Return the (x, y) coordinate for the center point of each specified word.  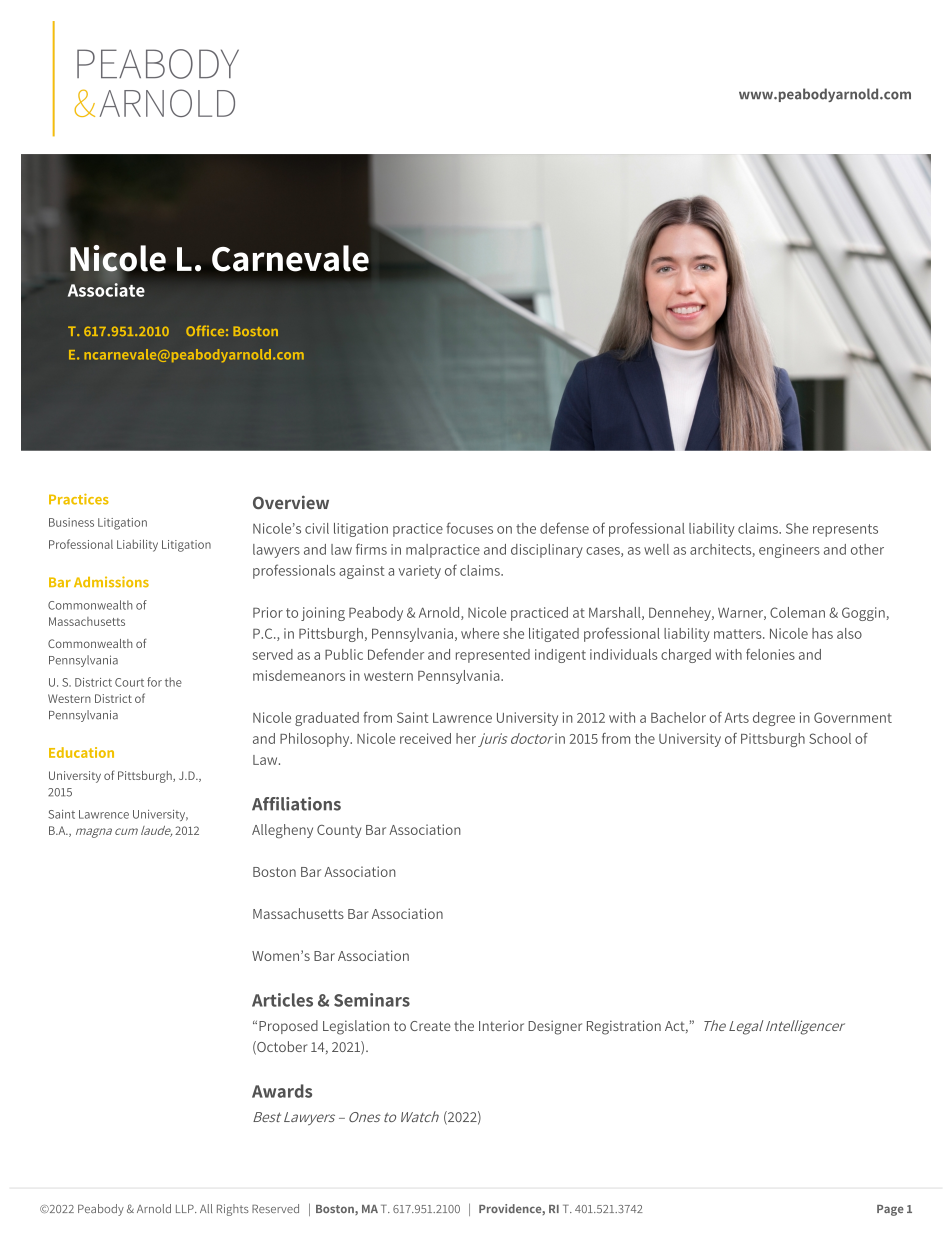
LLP (186, 1209)
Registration (624, 1027)
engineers (789, 551)
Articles (282, 1000)
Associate (106, 290)
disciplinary (547, 551)
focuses (469, 528)
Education (81, 752)
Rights (233, 1210)
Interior (501, 1025)
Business (71, 522)
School (830, 738)
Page (890, 1210)
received (425, 738)
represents (845, 530)
